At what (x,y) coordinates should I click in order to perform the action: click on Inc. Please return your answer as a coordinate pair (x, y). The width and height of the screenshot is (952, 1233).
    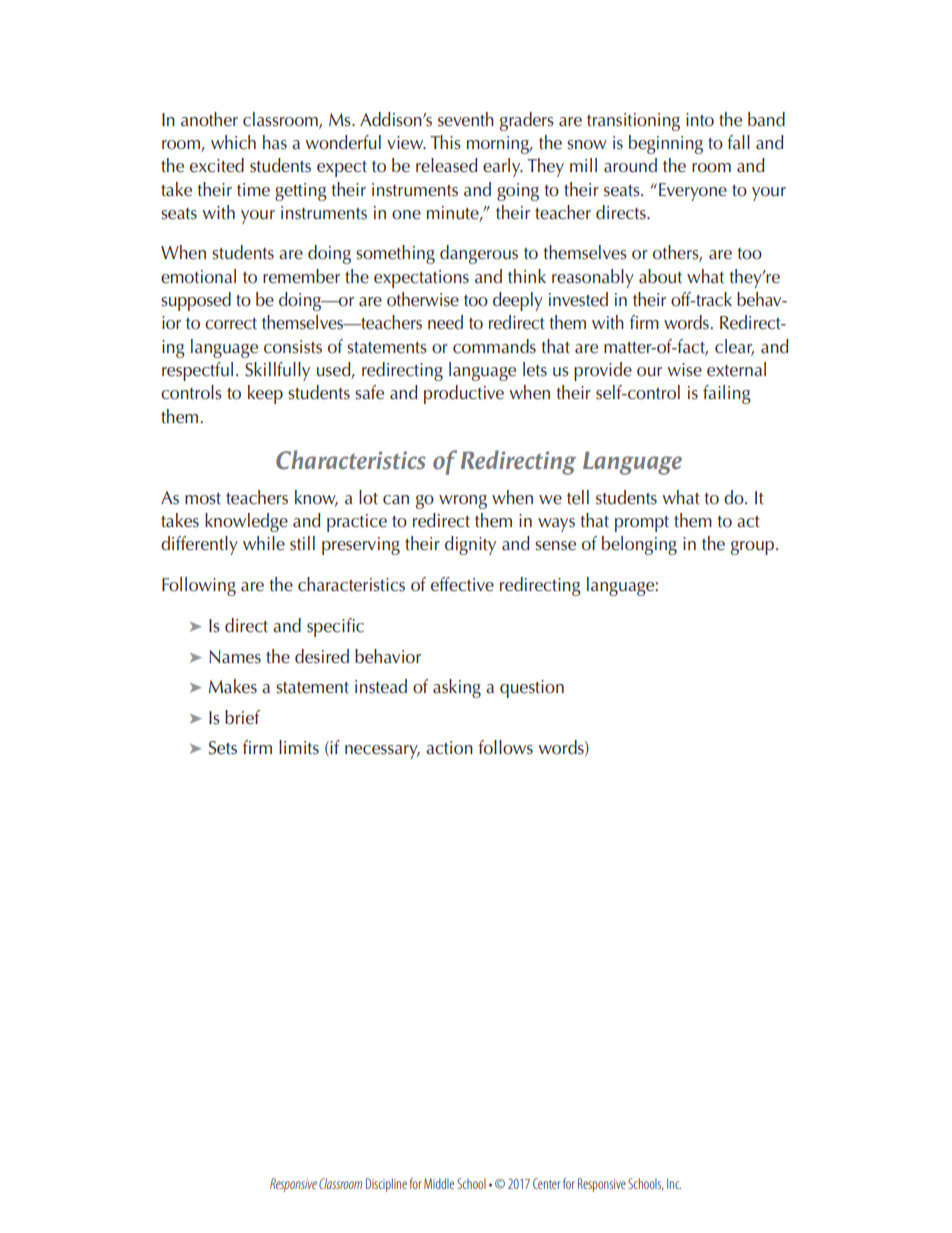
    Looking at the image, I should click on (674, 1183).
